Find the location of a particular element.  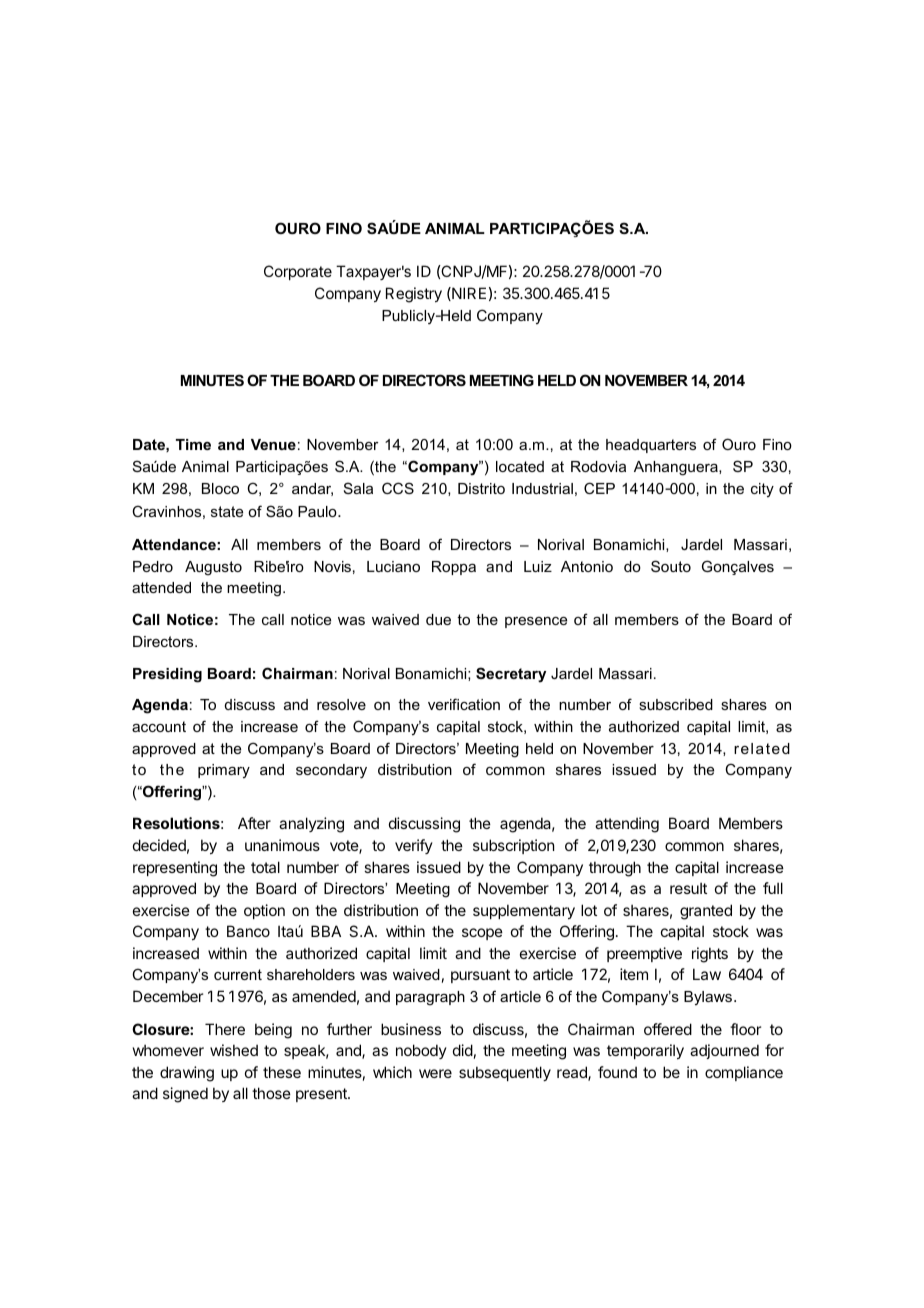

state is located at coordinates (227, 511).
